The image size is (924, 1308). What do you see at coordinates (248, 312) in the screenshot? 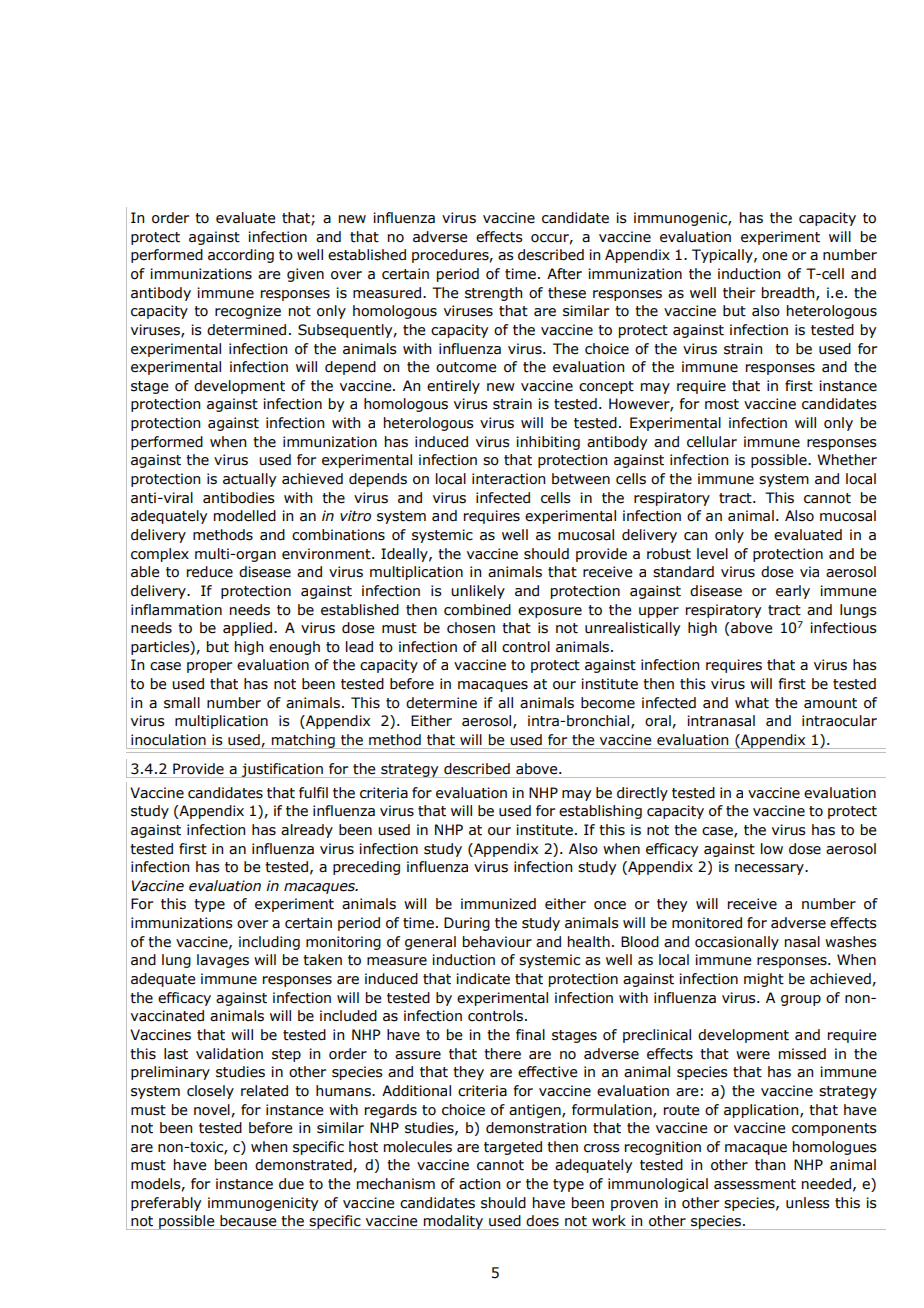
I see `recognize` at bounding box center [248, 312].
